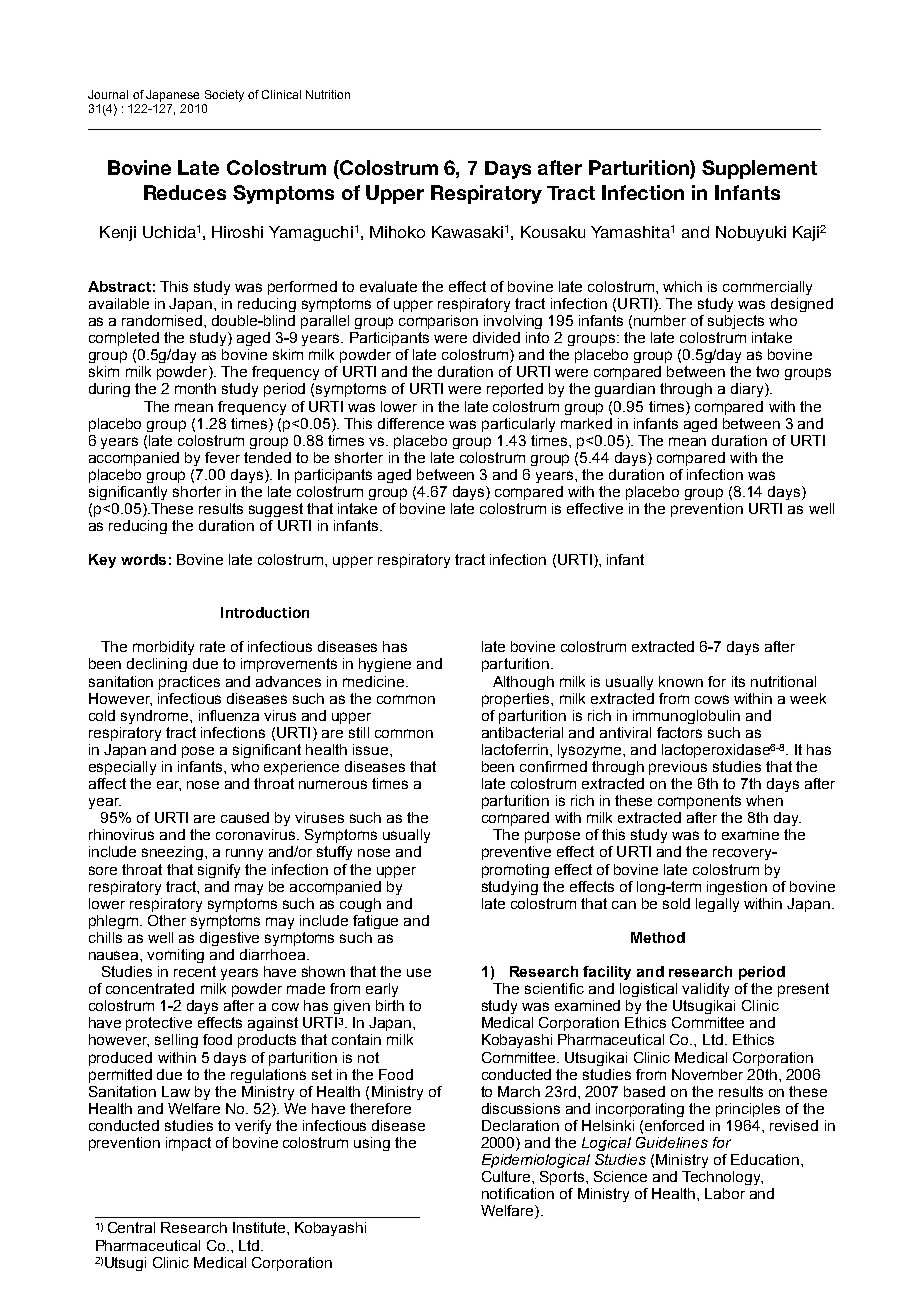 This document has height=1308, width=924. What do you see at coordinates (122, 768) in the document?
I see `especially` at bounding box center [122, 768].
